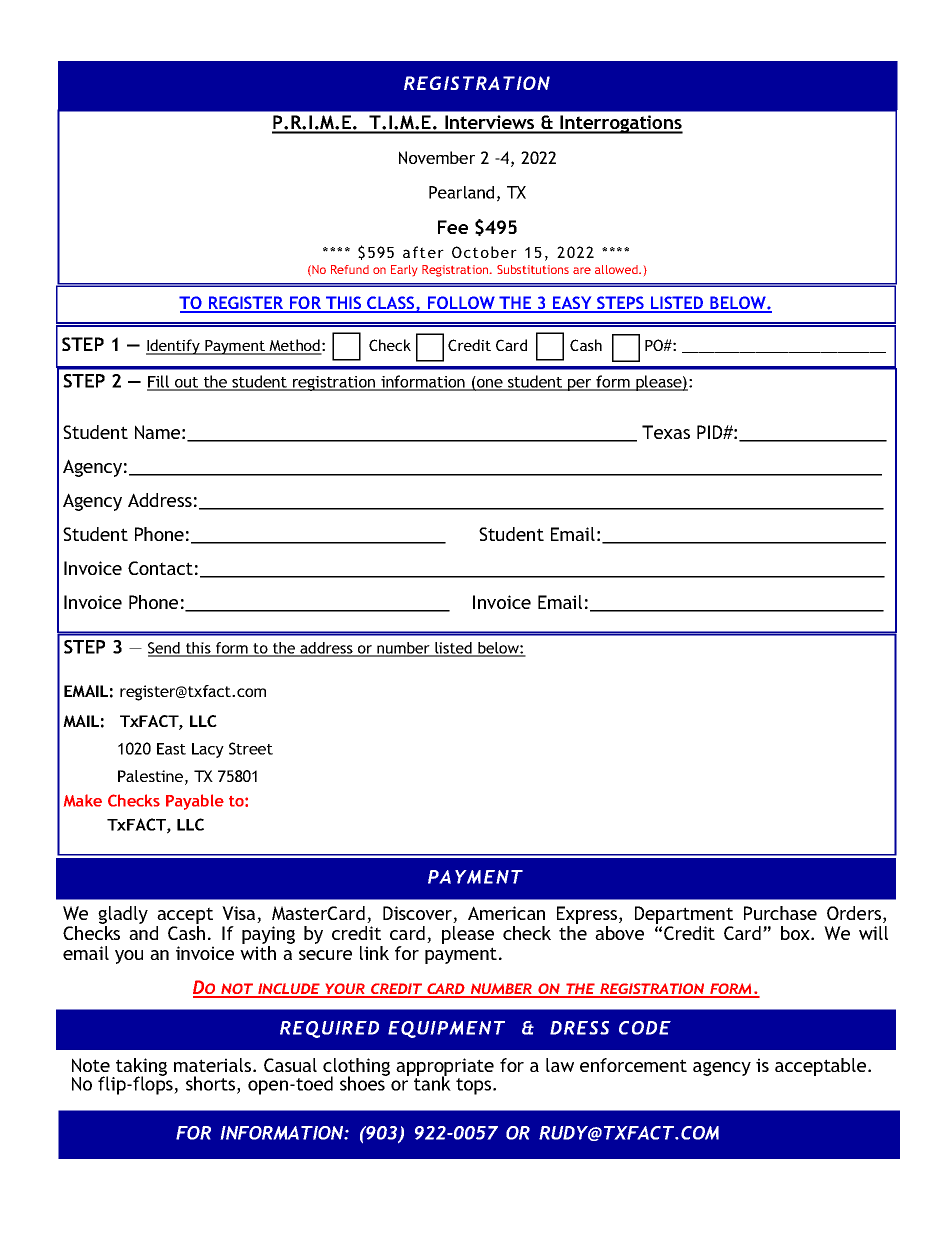  I want to click on FOLLOW, so click(461, 304).
